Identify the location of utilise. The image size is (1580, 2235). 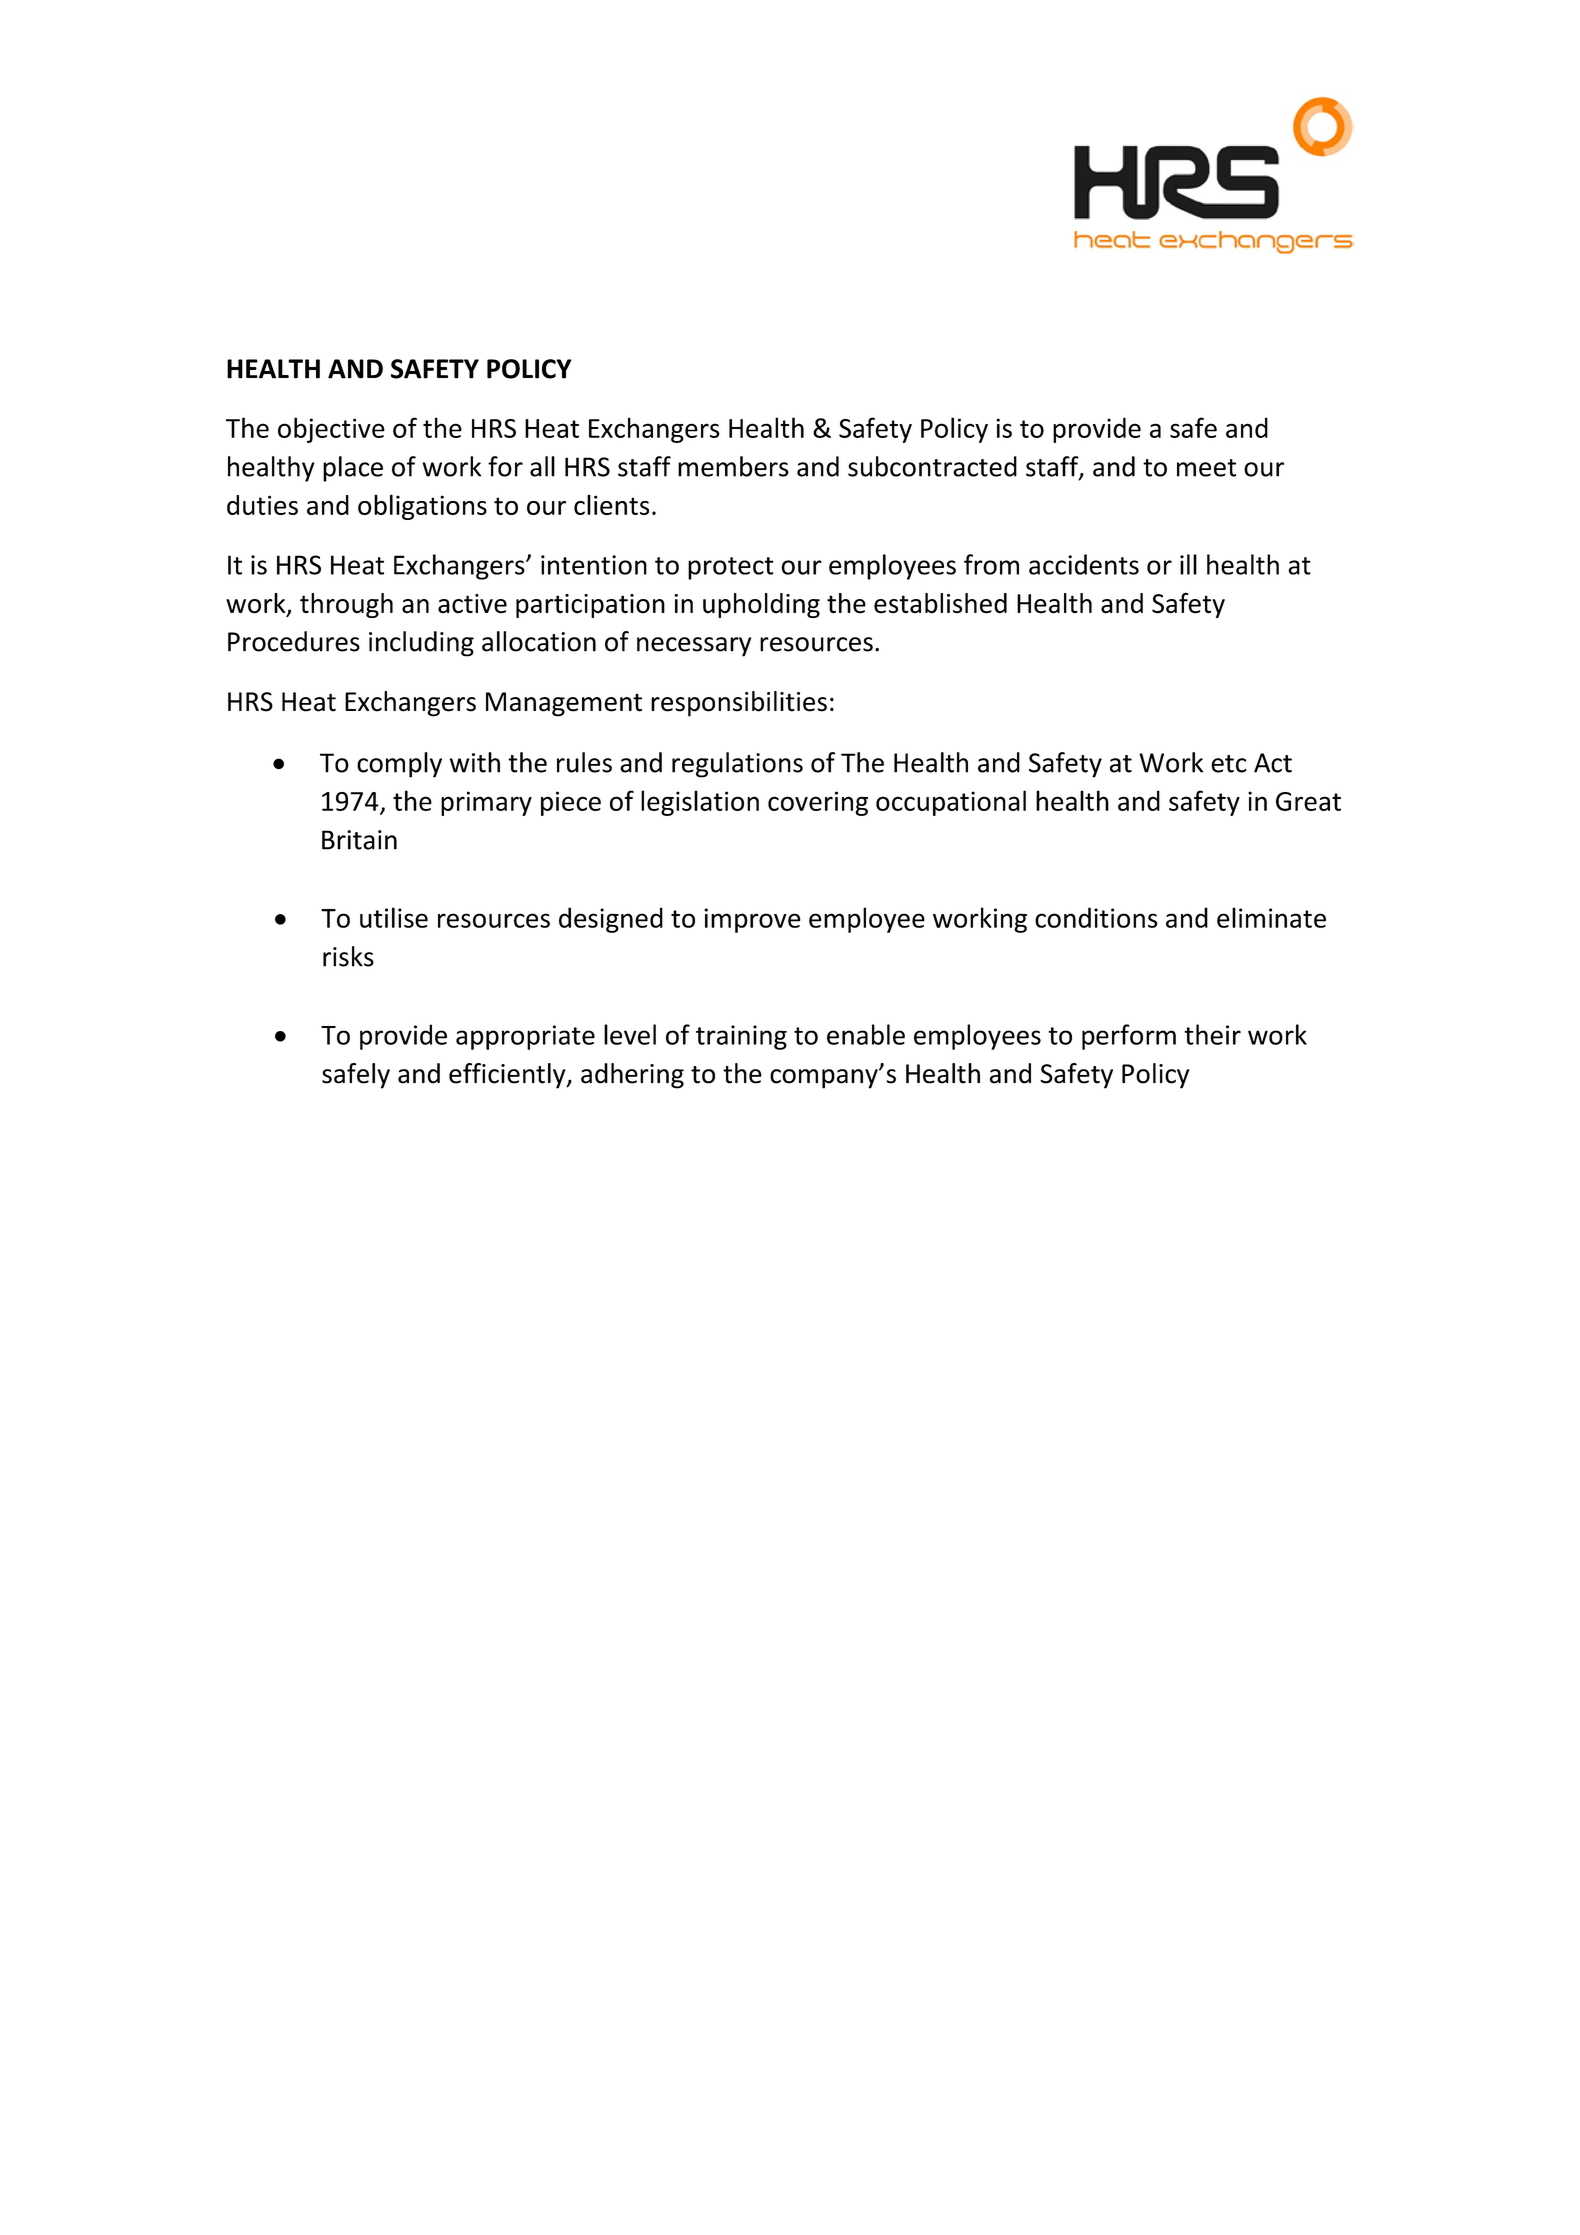
(394, 917).
